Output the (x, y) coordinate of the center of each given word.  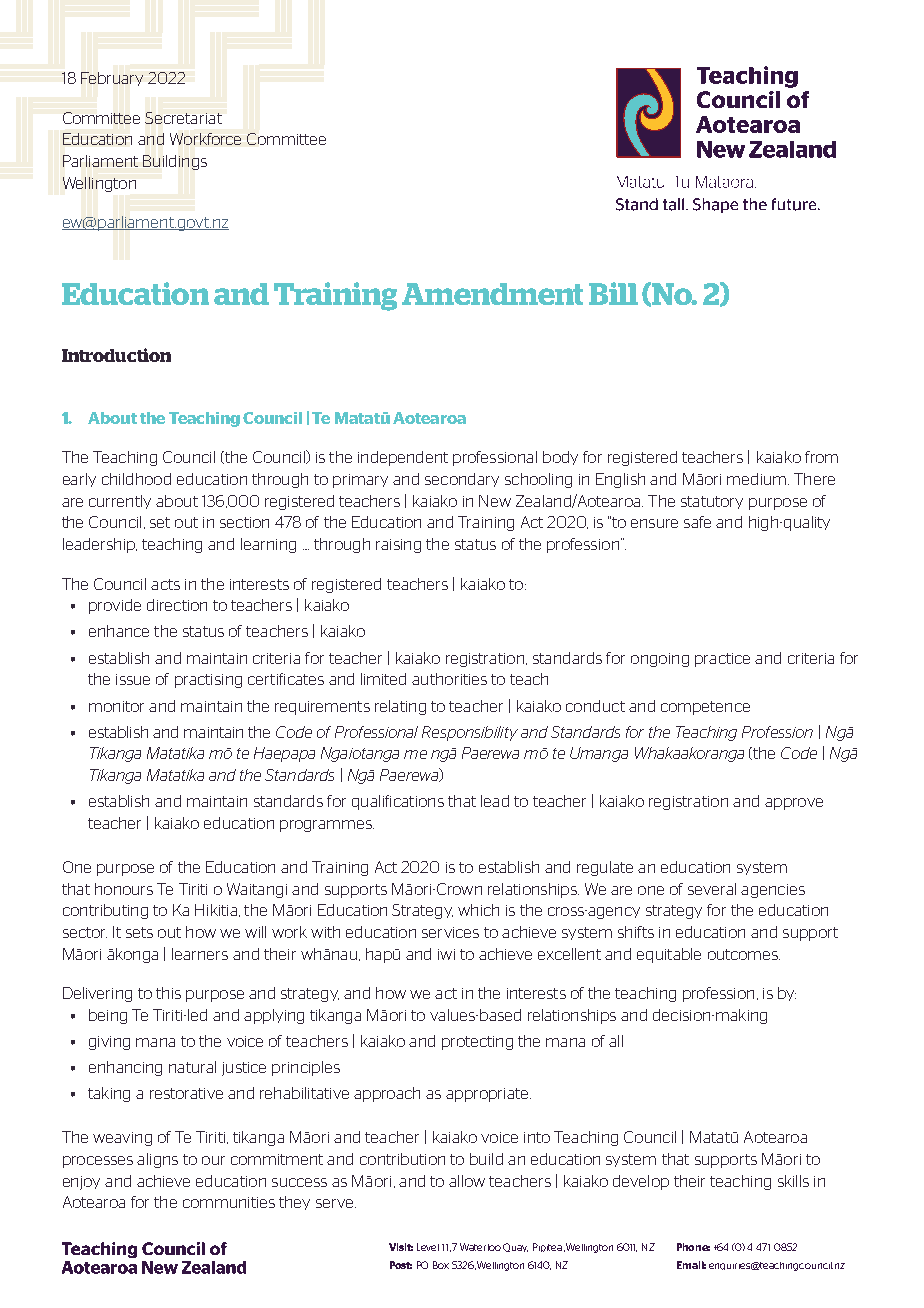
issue (133, 679)
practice (722, 660)
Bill (613, 293)
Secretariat (183, 118)
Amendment (492, 294)
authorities (449, 679)
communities (229, 1202)
